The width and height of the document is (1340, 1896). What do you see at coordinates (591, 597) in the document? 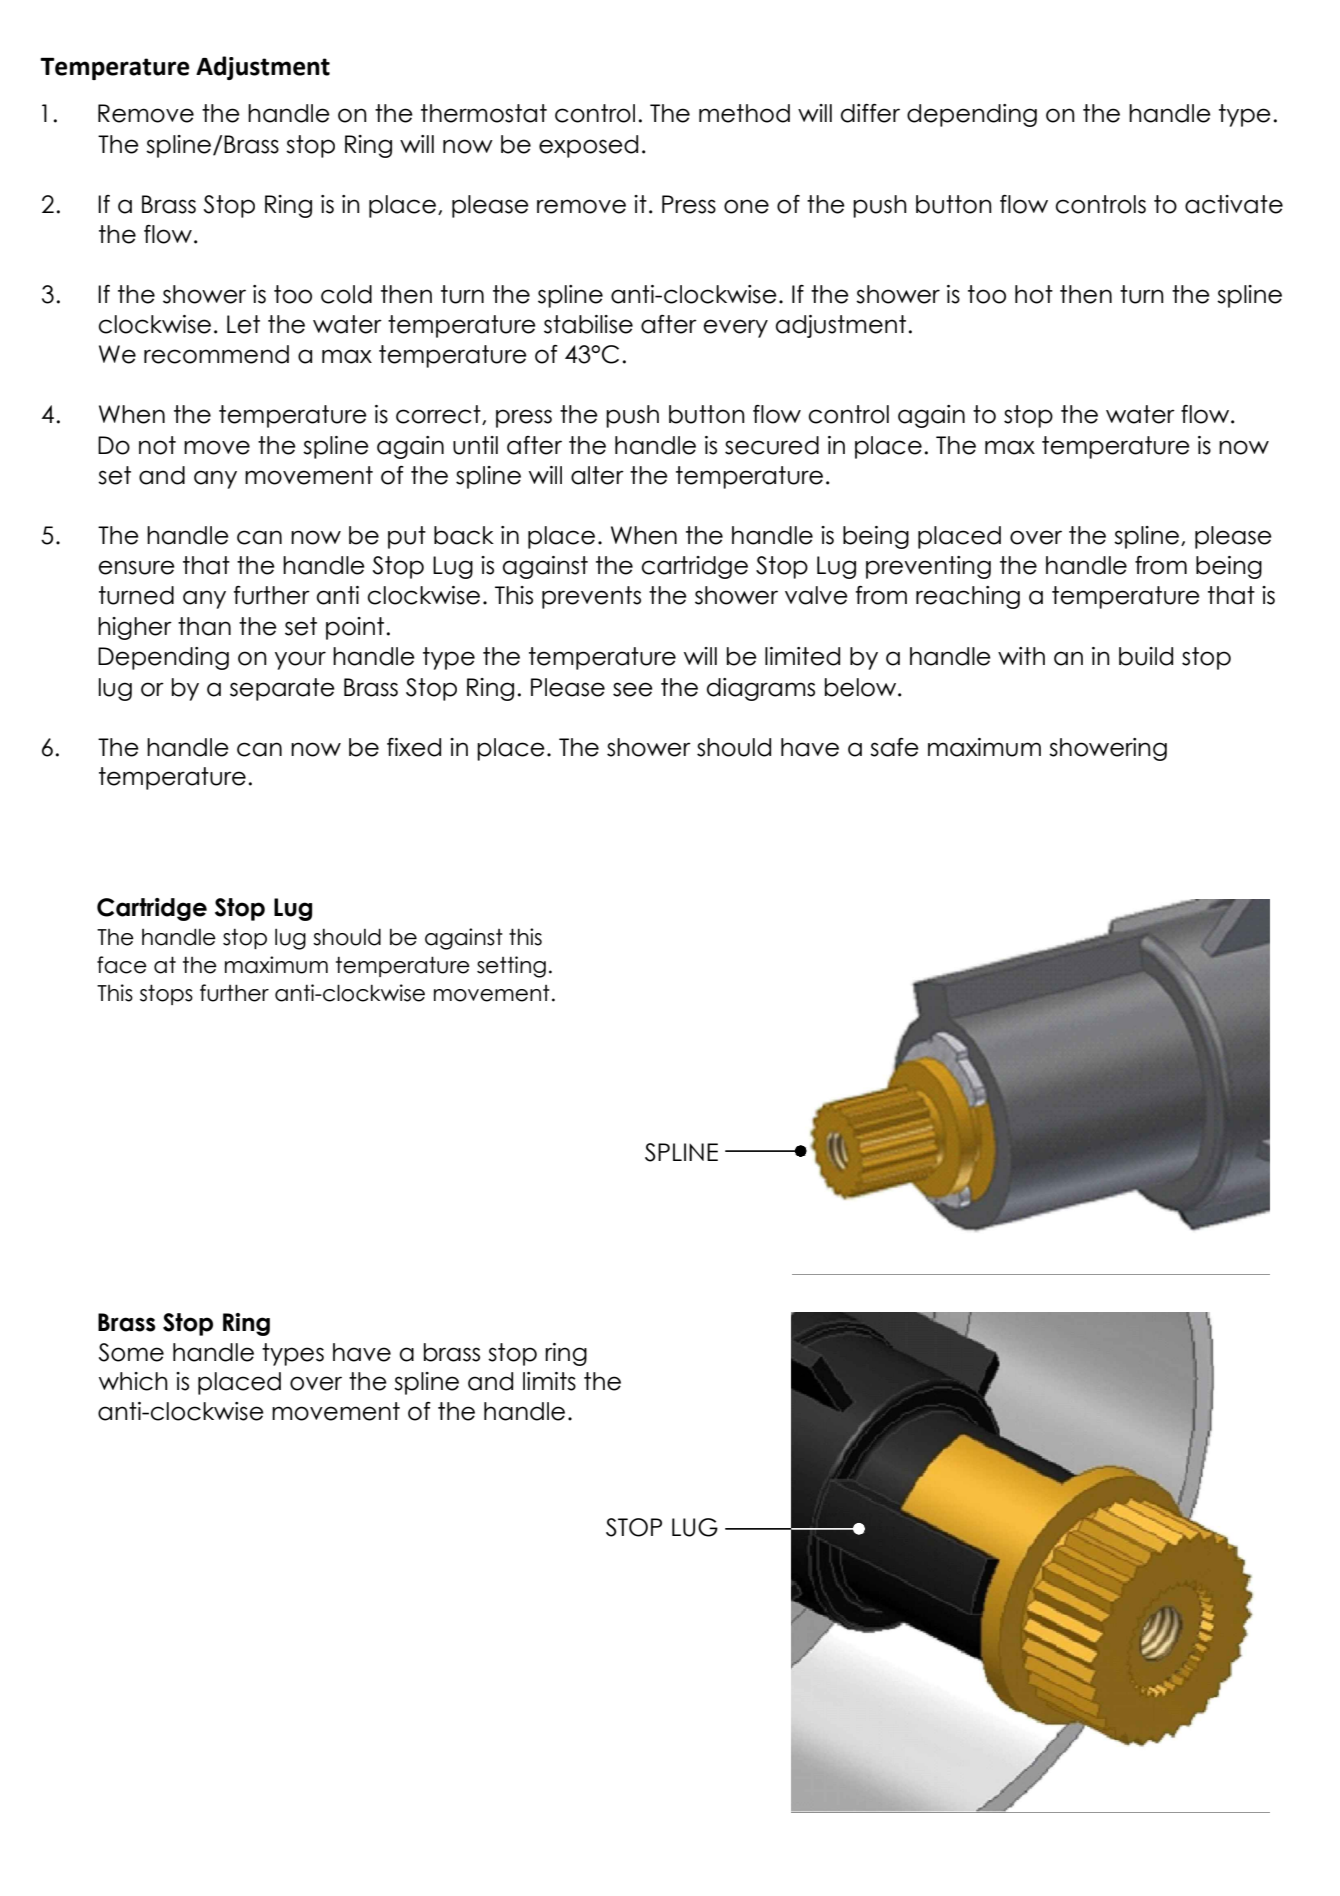
I see `prevents` at bounding box center [591, 597].
